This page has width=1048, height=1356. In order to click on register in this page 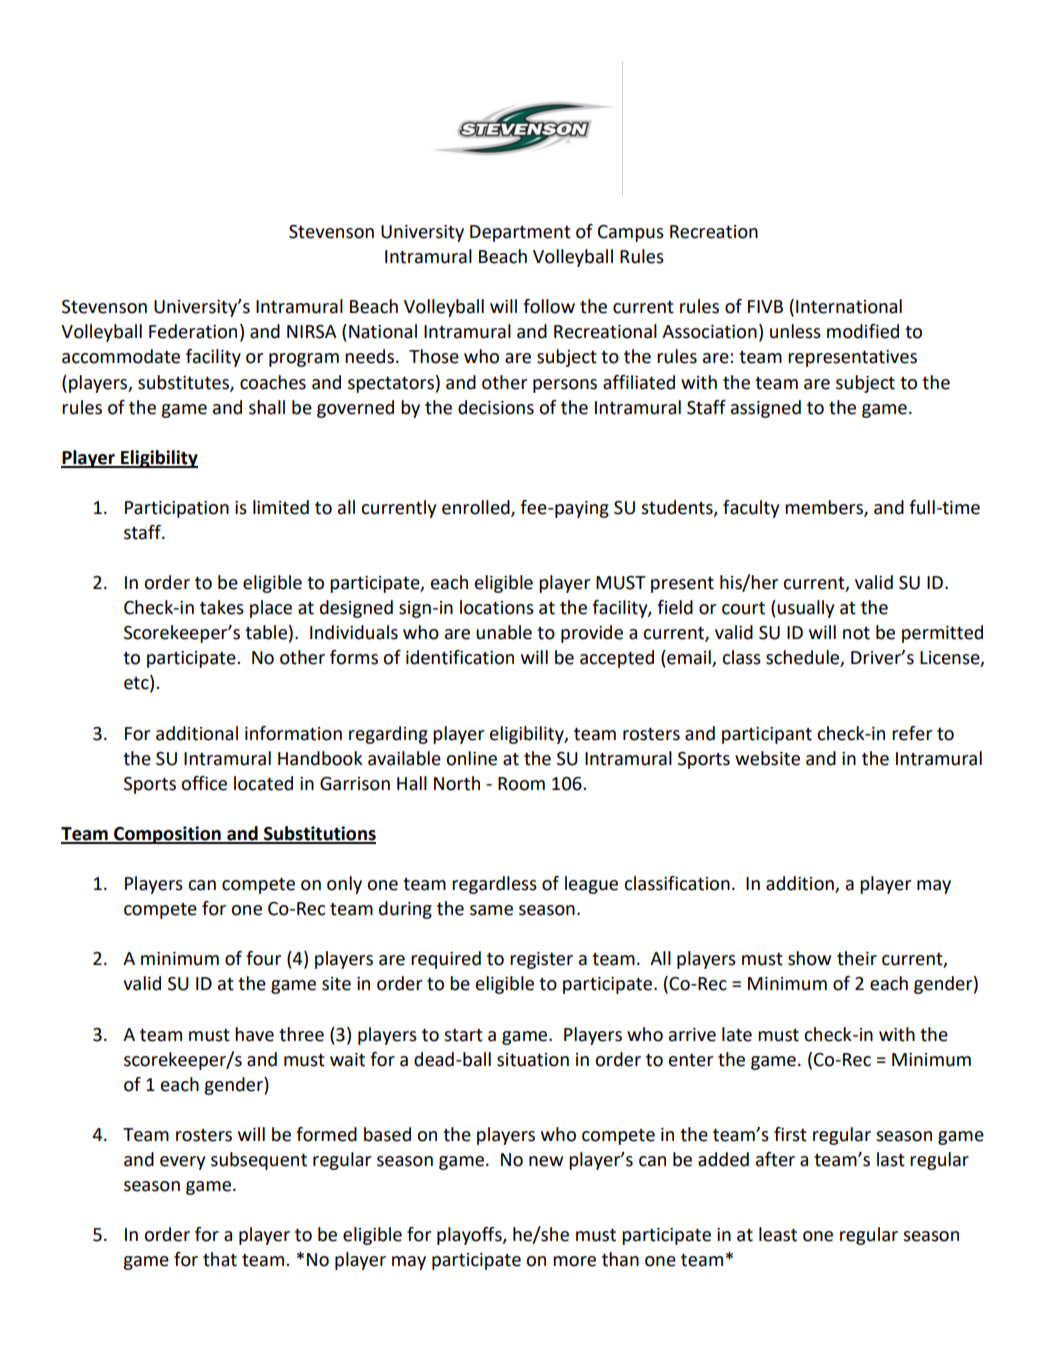, I will do `click(541, 960)`.
